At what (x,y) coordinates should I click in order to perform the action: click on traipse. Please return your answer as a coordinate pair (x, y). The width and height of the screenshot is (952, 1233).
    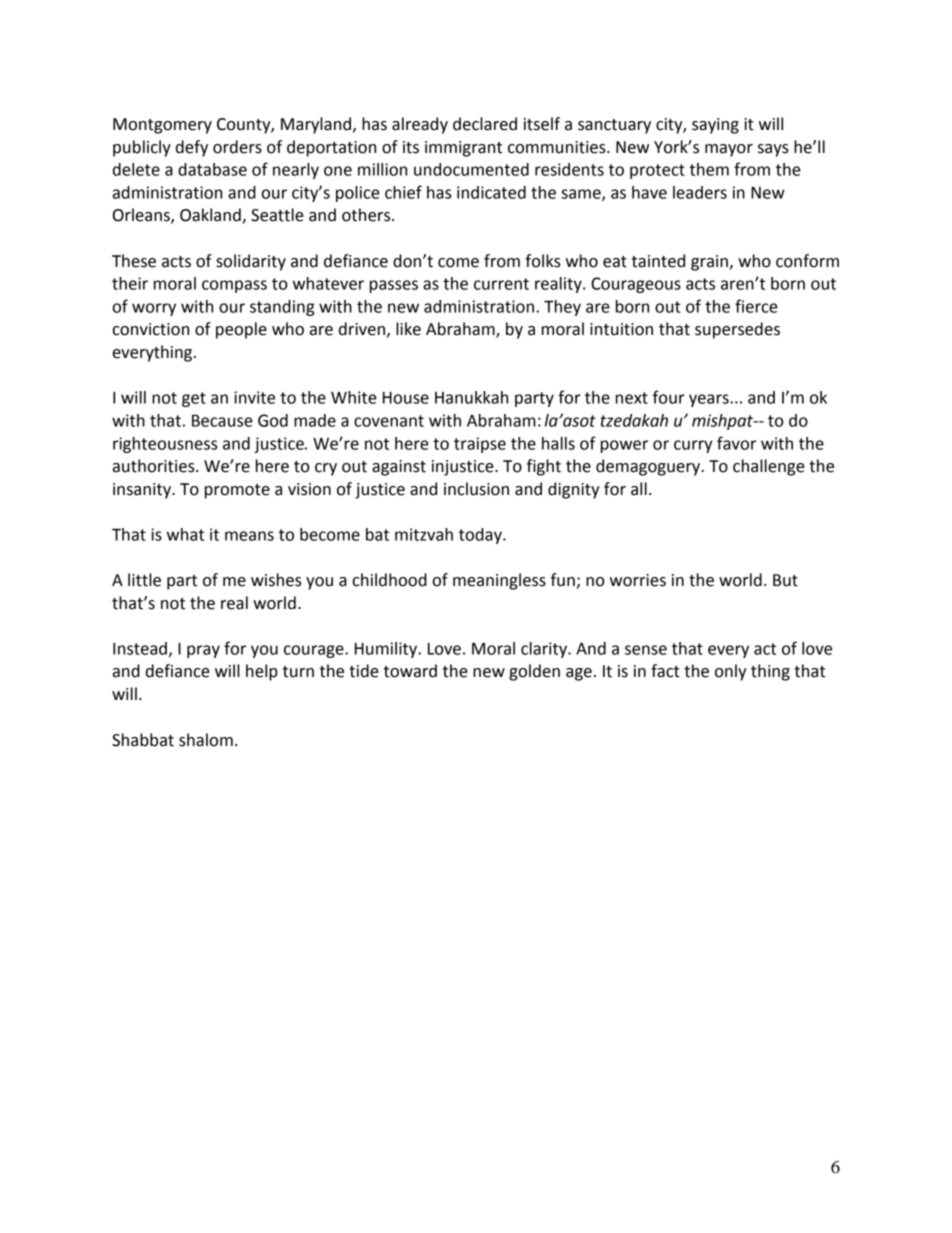
    Looking at the image, I should click on (480, 445).
